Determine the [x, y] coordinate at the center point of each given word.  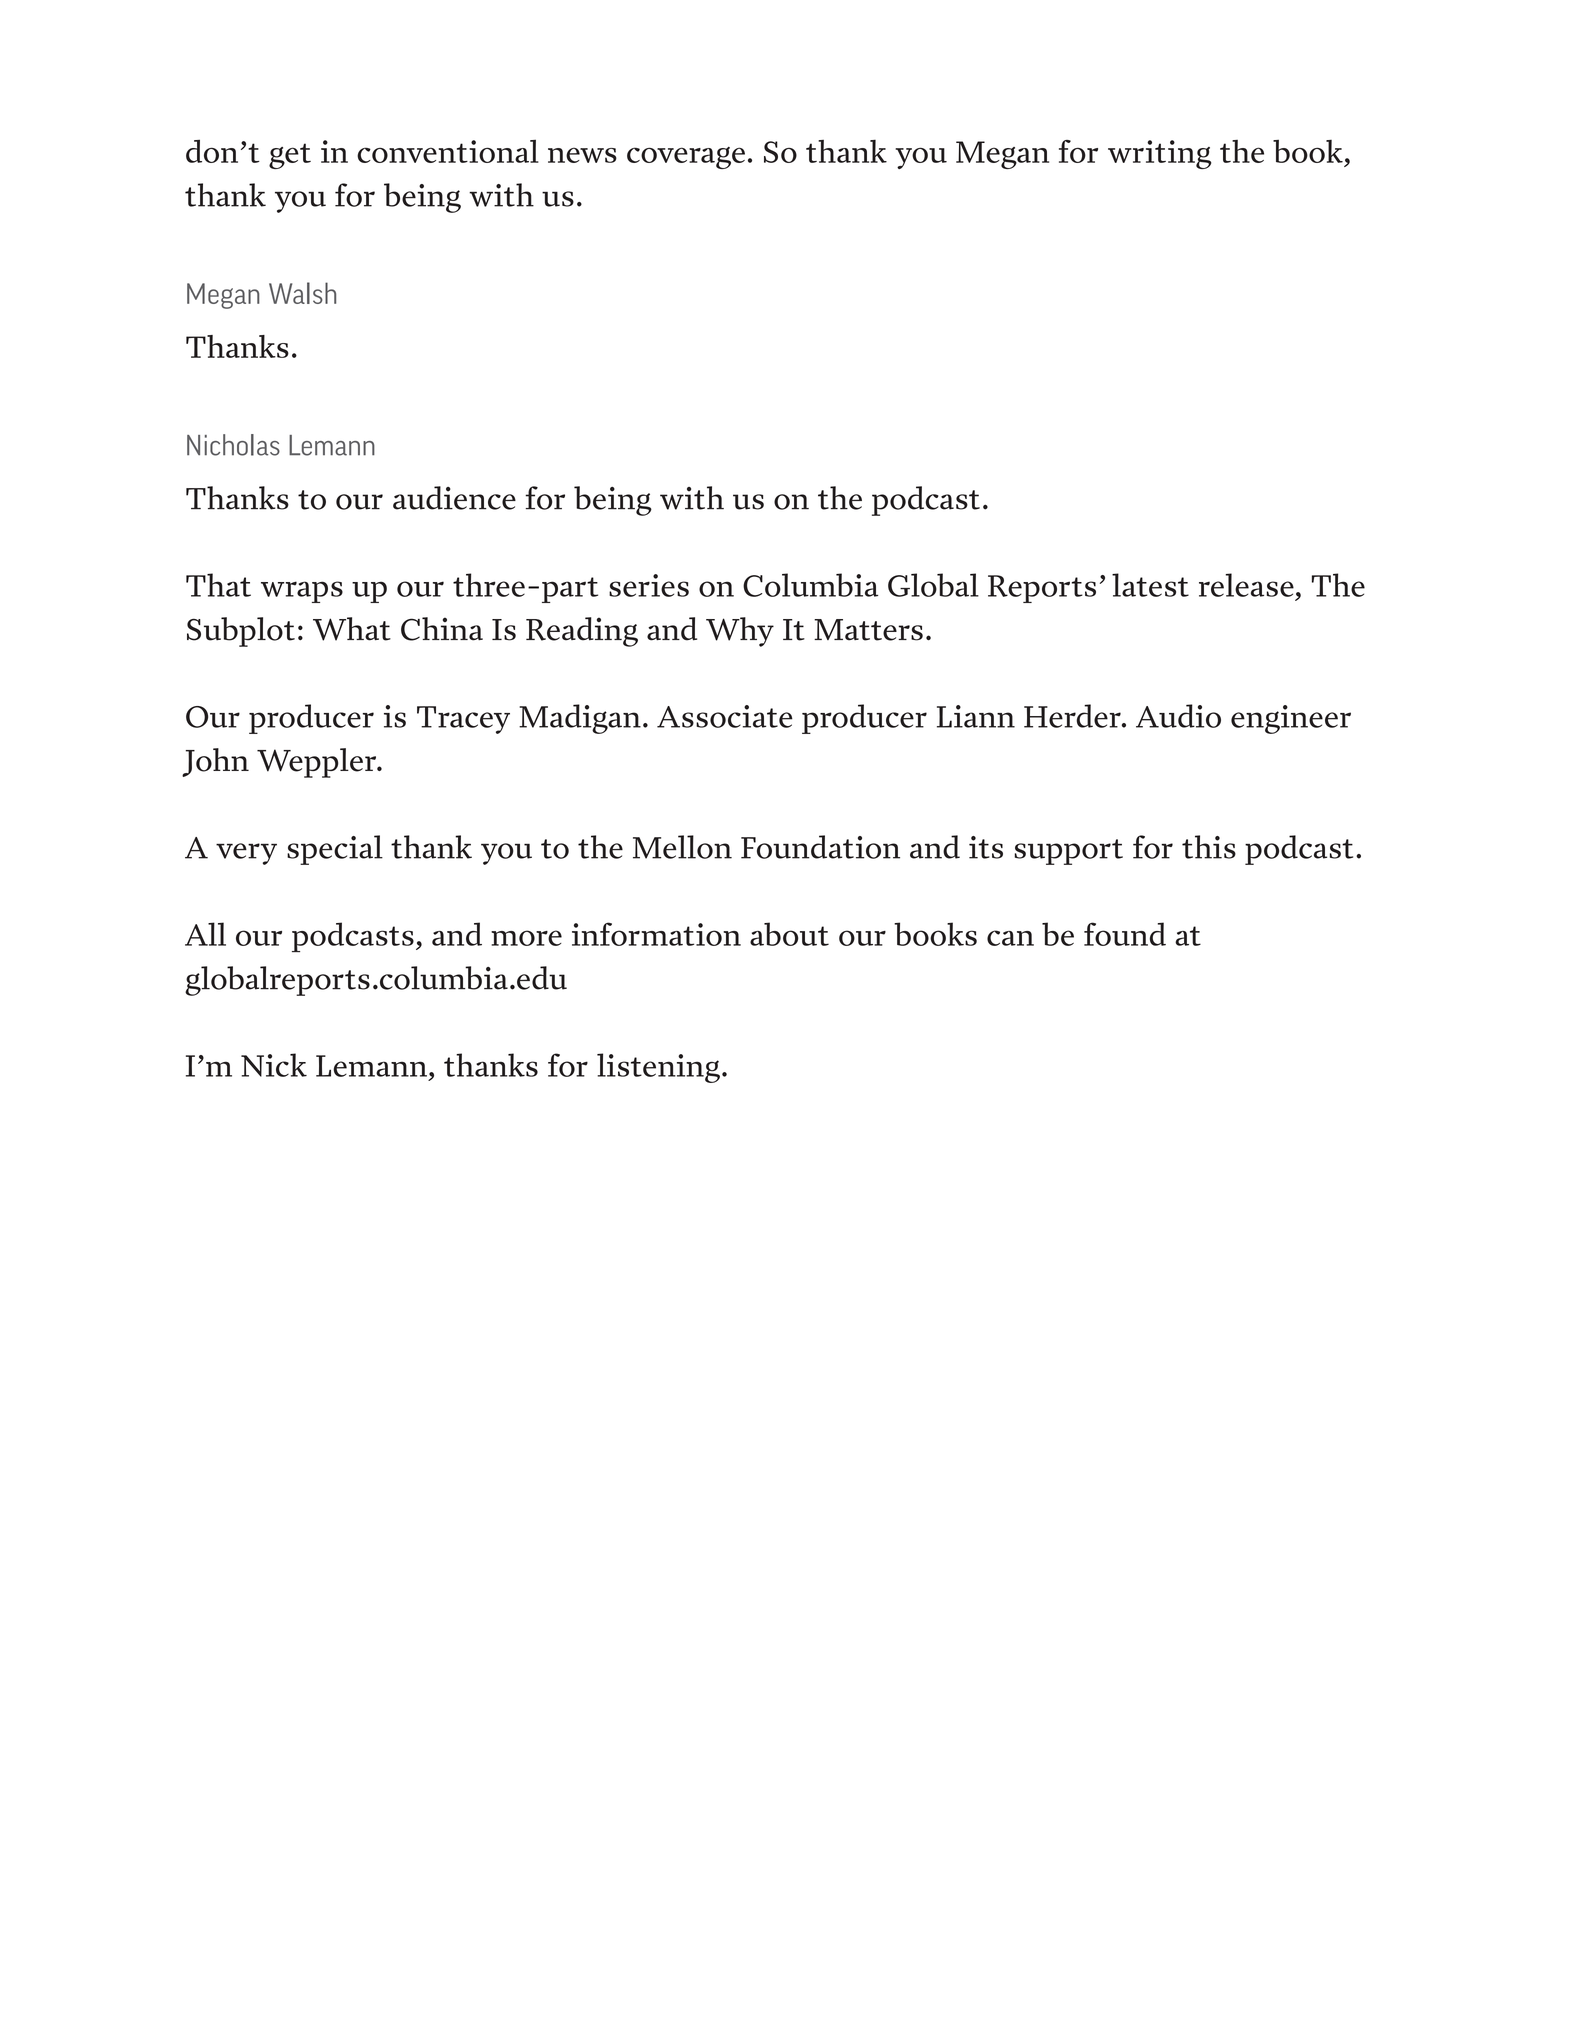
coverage [686, 158]
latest [1150, 585]
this [1209, 847]
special [335, 850]
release [1246, 585]
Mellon [682, 847]
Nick [274, 1065]
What [352, 629]
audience [454, 498]
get [290, 156]
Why [740, 632]
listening [658, 1068]
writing [1160, 154]
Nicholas [233, 445]
